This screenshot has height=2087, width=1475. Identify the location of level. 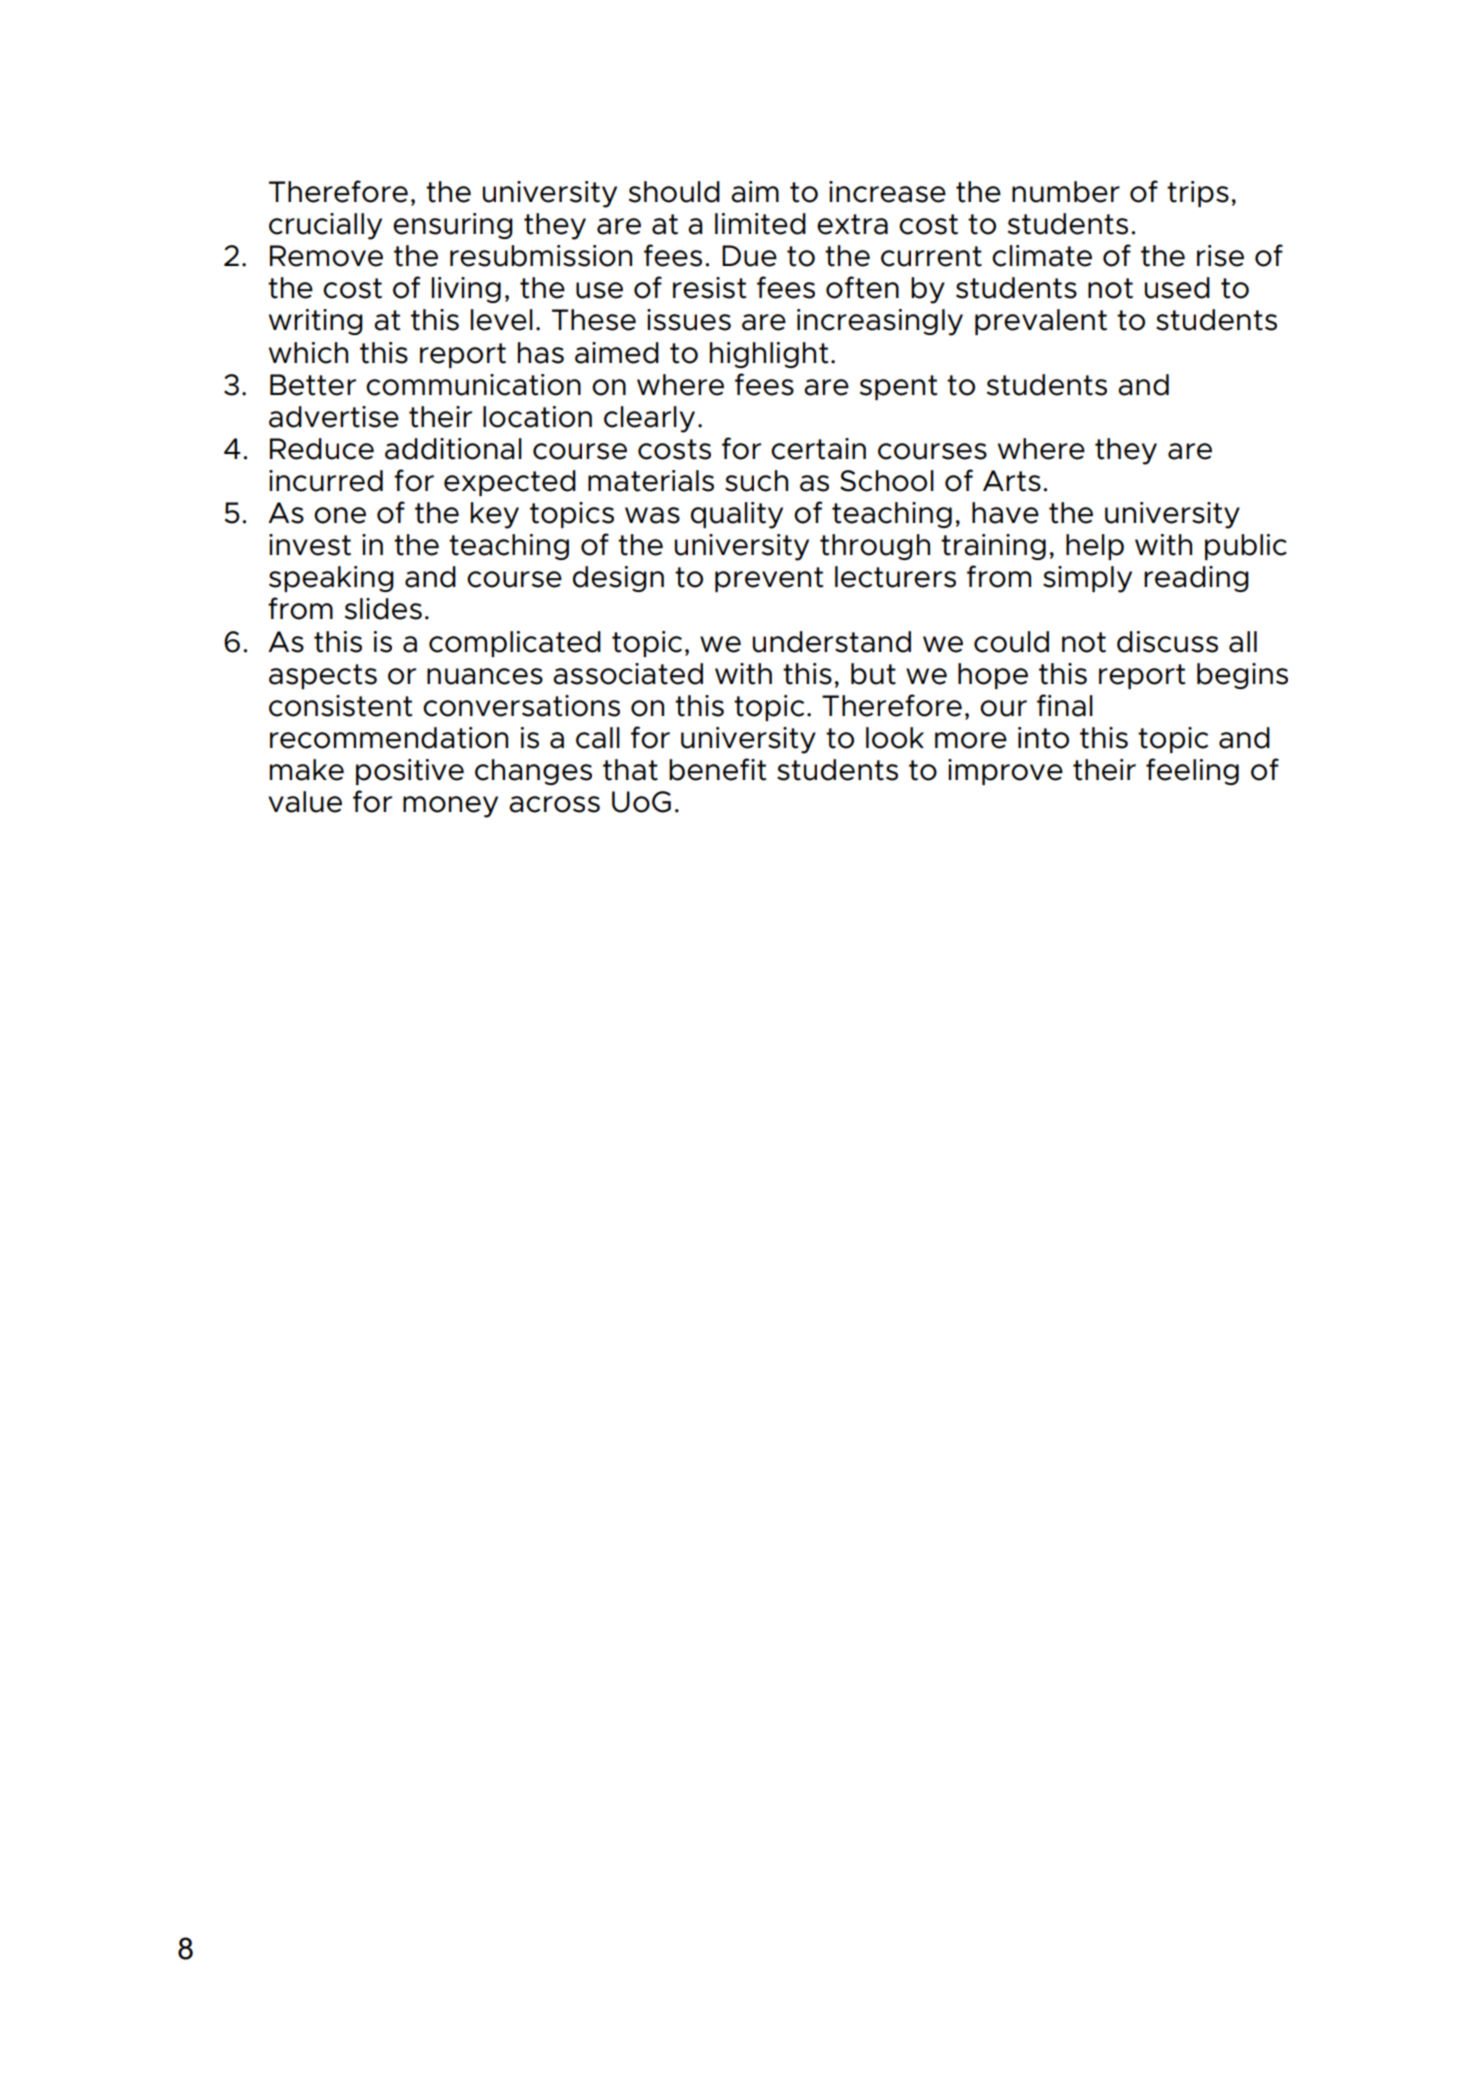
(502, 320).
